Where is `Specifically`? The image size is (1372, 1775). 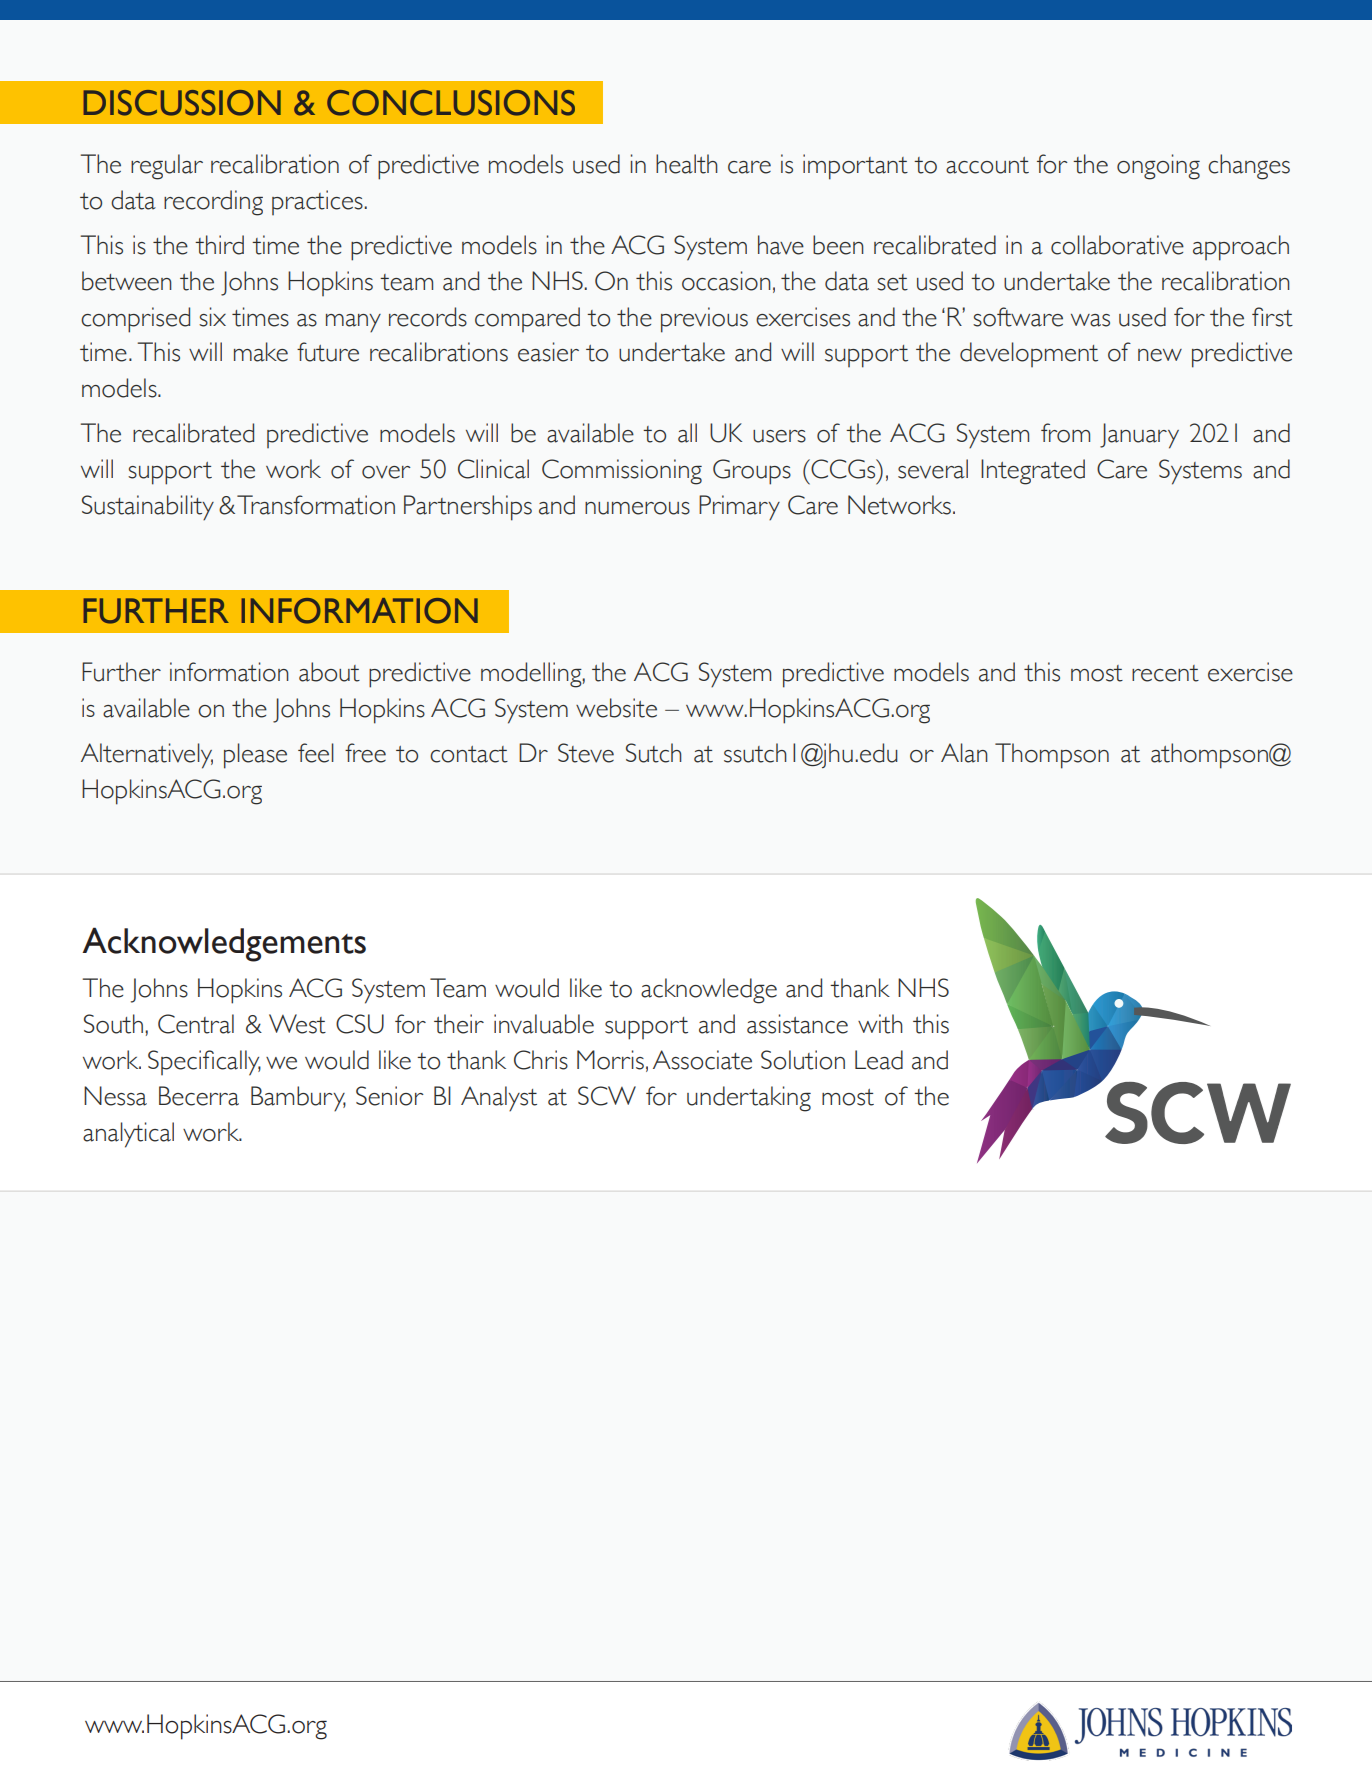 Specifically is located at coordinates (204, 1063).
